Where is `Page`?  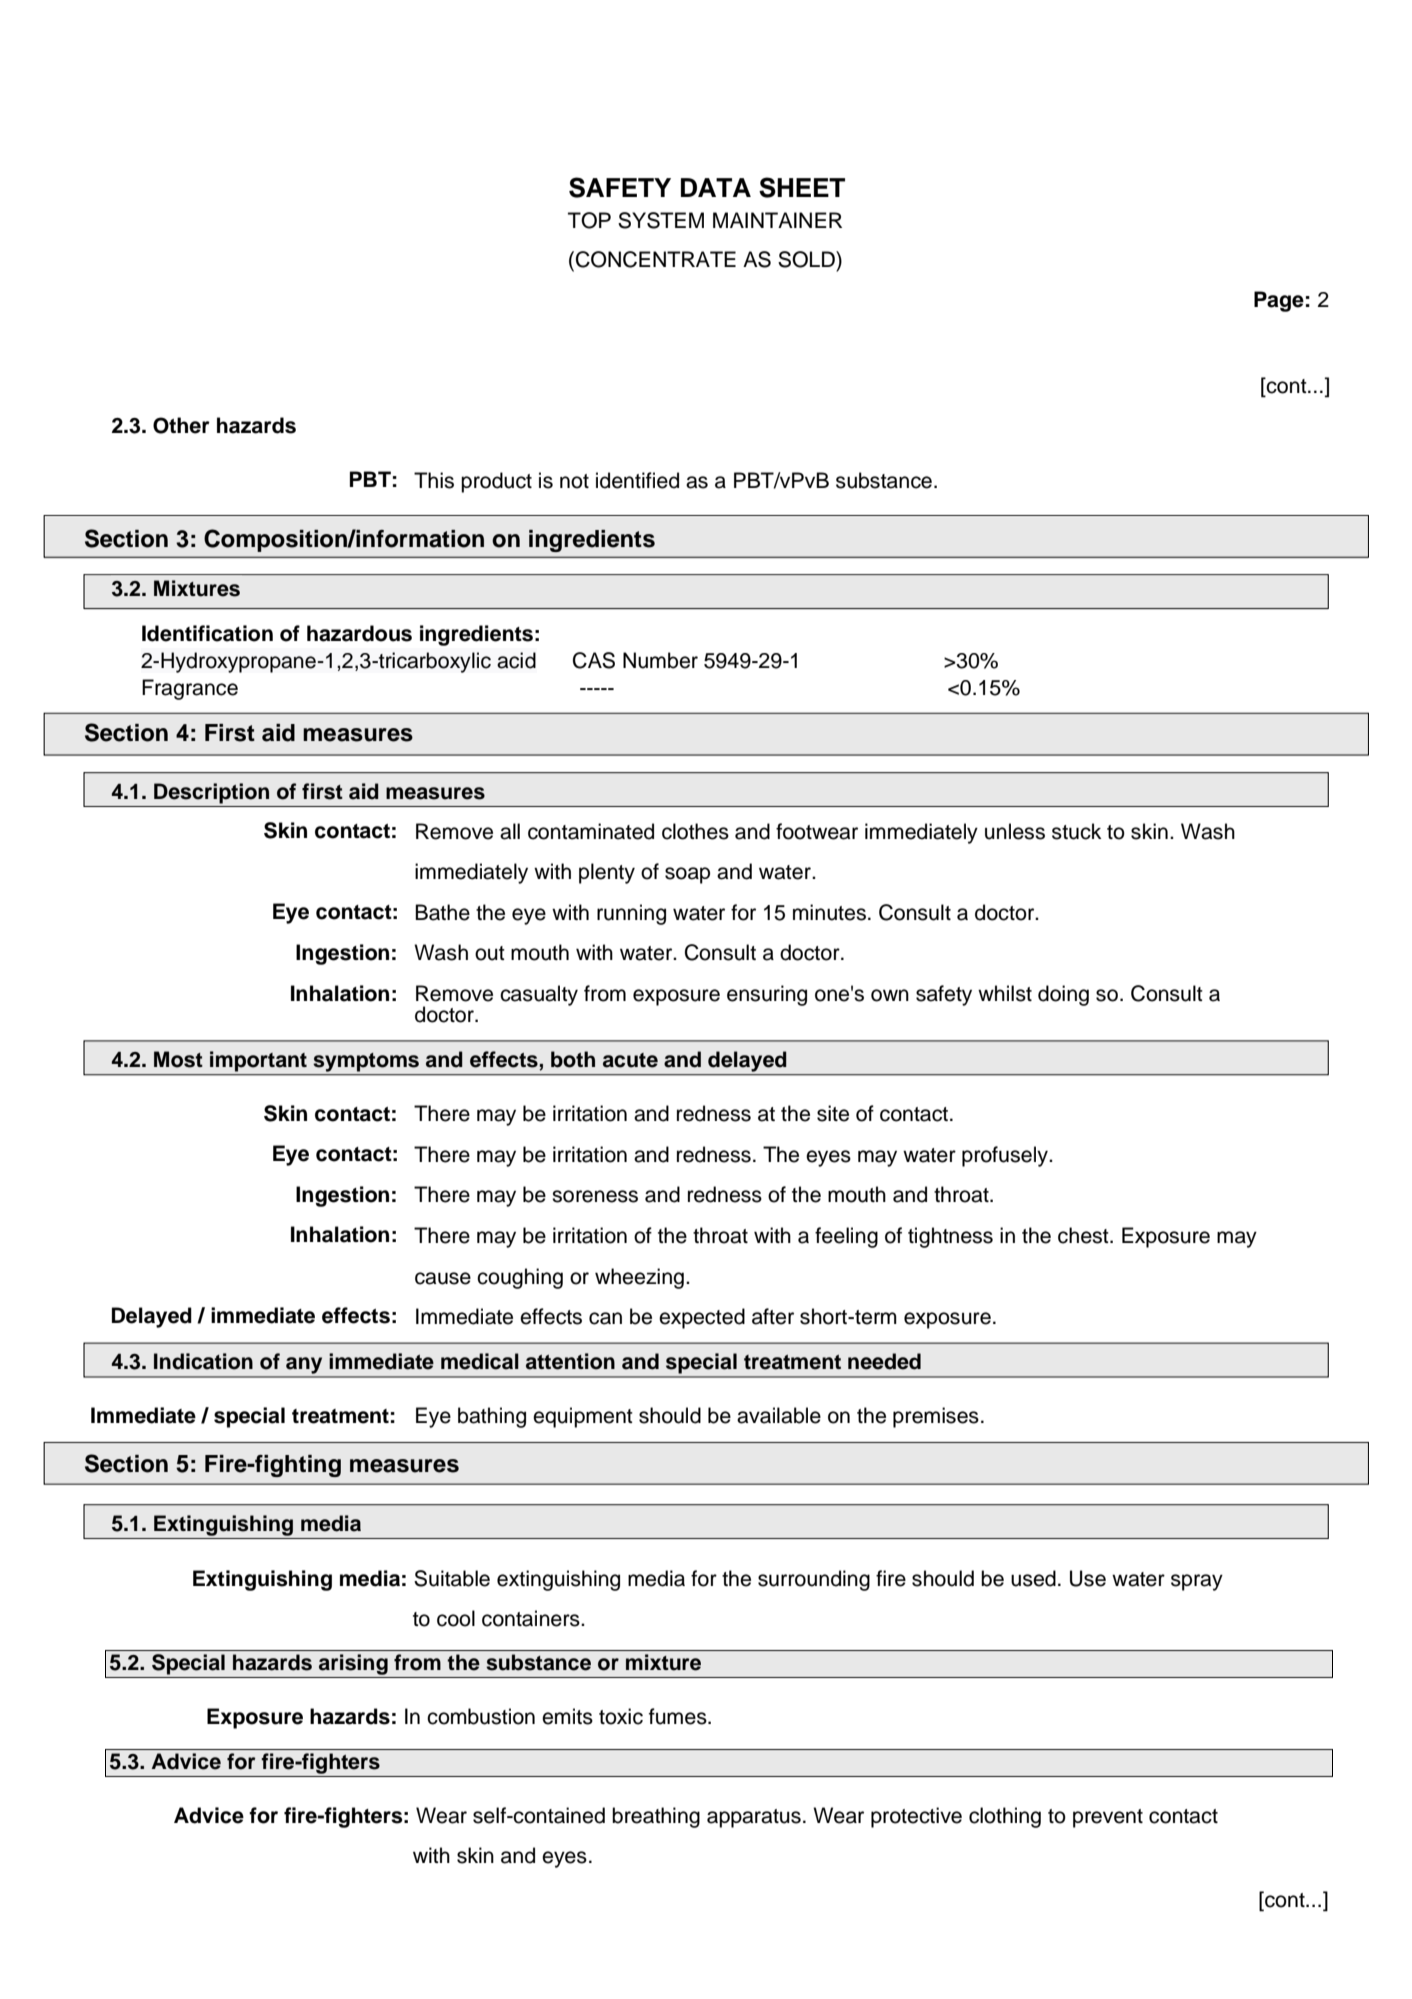
Page is located at coordinates (1279, 301).
